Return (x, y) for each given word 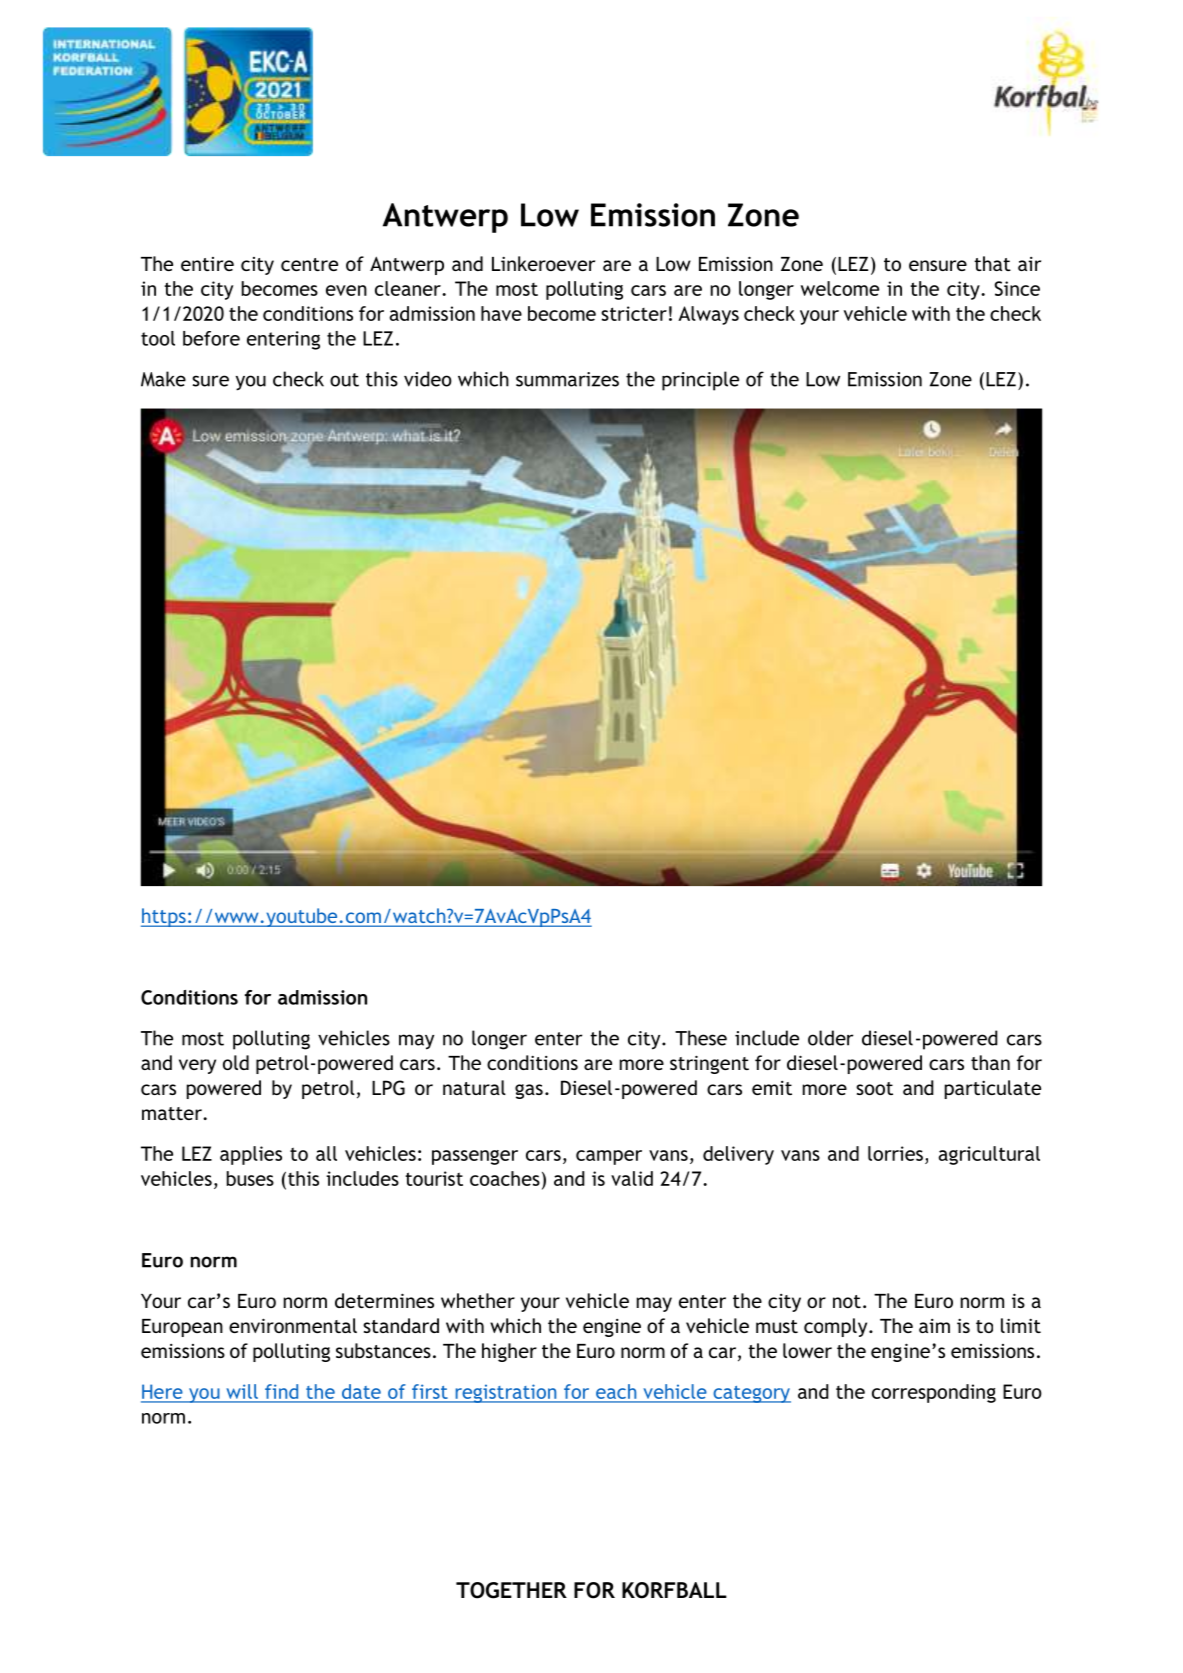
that (992, 263)
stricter (634, 313)
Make (163, 379)
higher (509, 1352)
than (990, 1062)
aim (934, 1326)
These (701, 1038)
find (281, 1391)
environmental (293, 1325)
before (211, 338)
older (830, 1038)
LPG (388, 1088)
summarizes (567, 379)
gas (529, 1091)
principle (700, 381)
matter (173, 1113)
